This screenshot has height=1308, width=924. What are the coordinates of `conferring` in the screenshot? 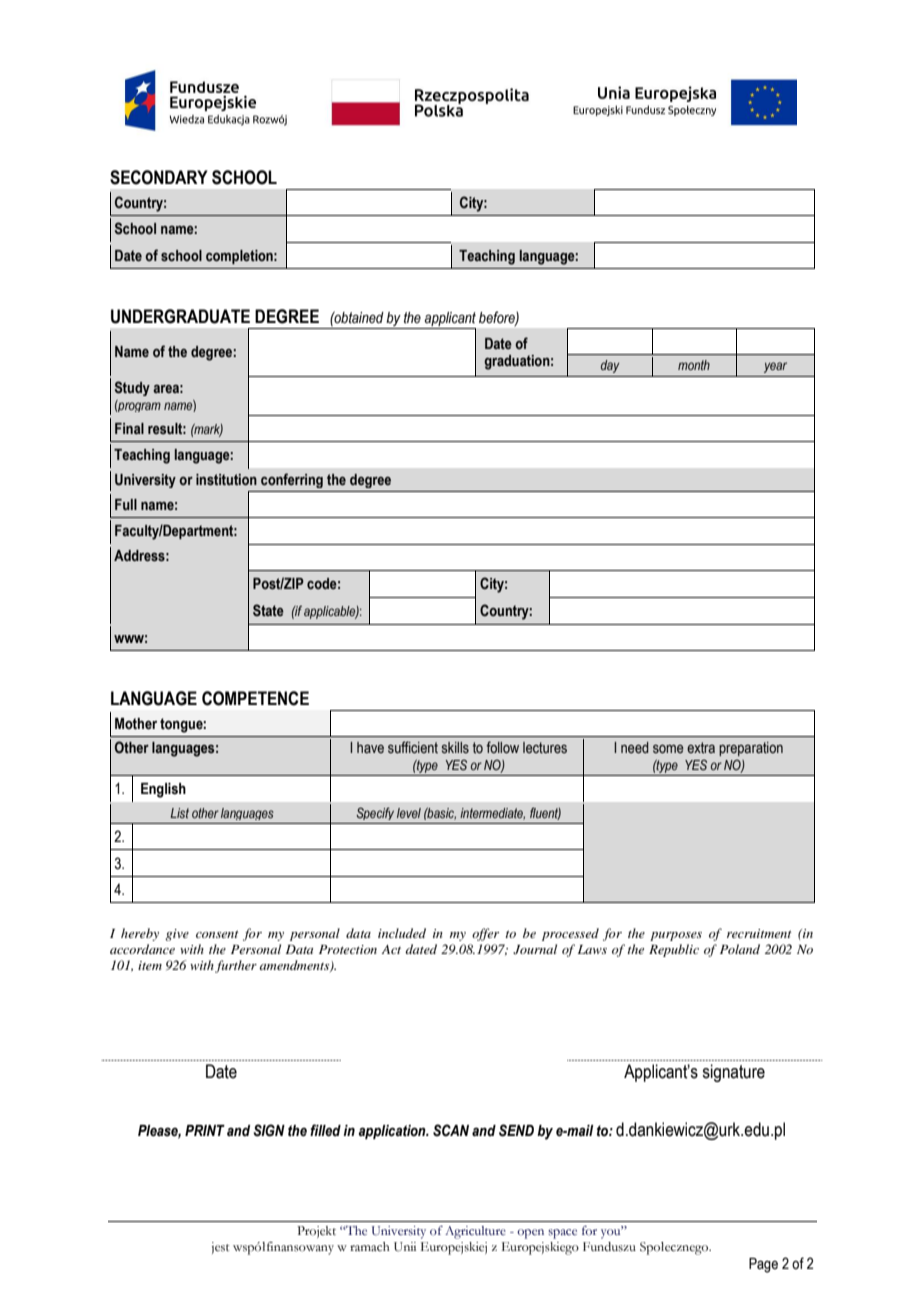 It's located at (292, 480).
